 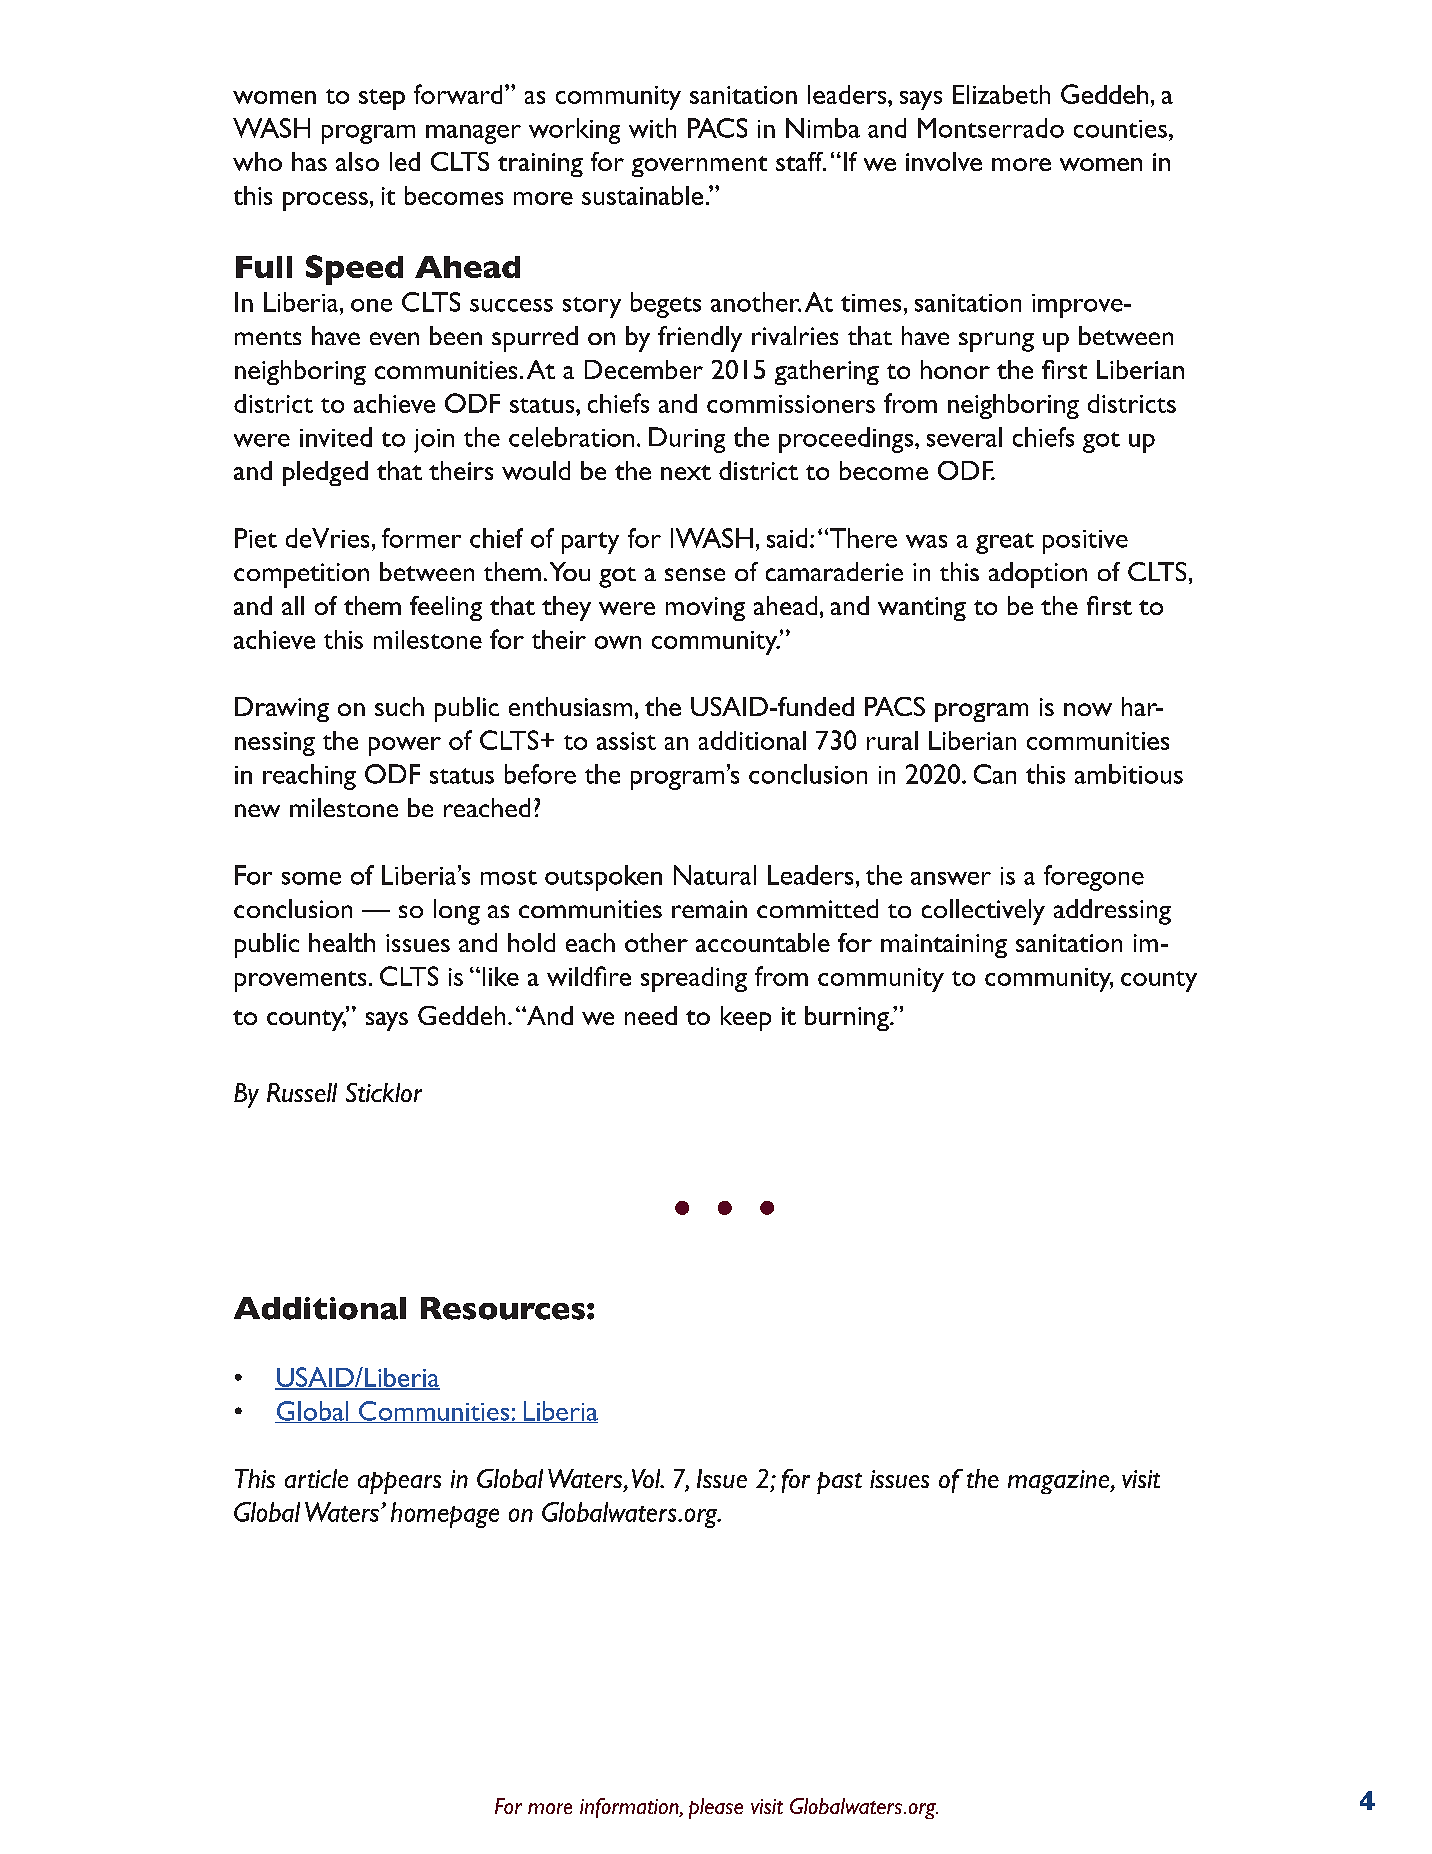 What do you see at coordinates (342, 942) in the screenshot?
I see `health` at bounding box center [342, 942].
